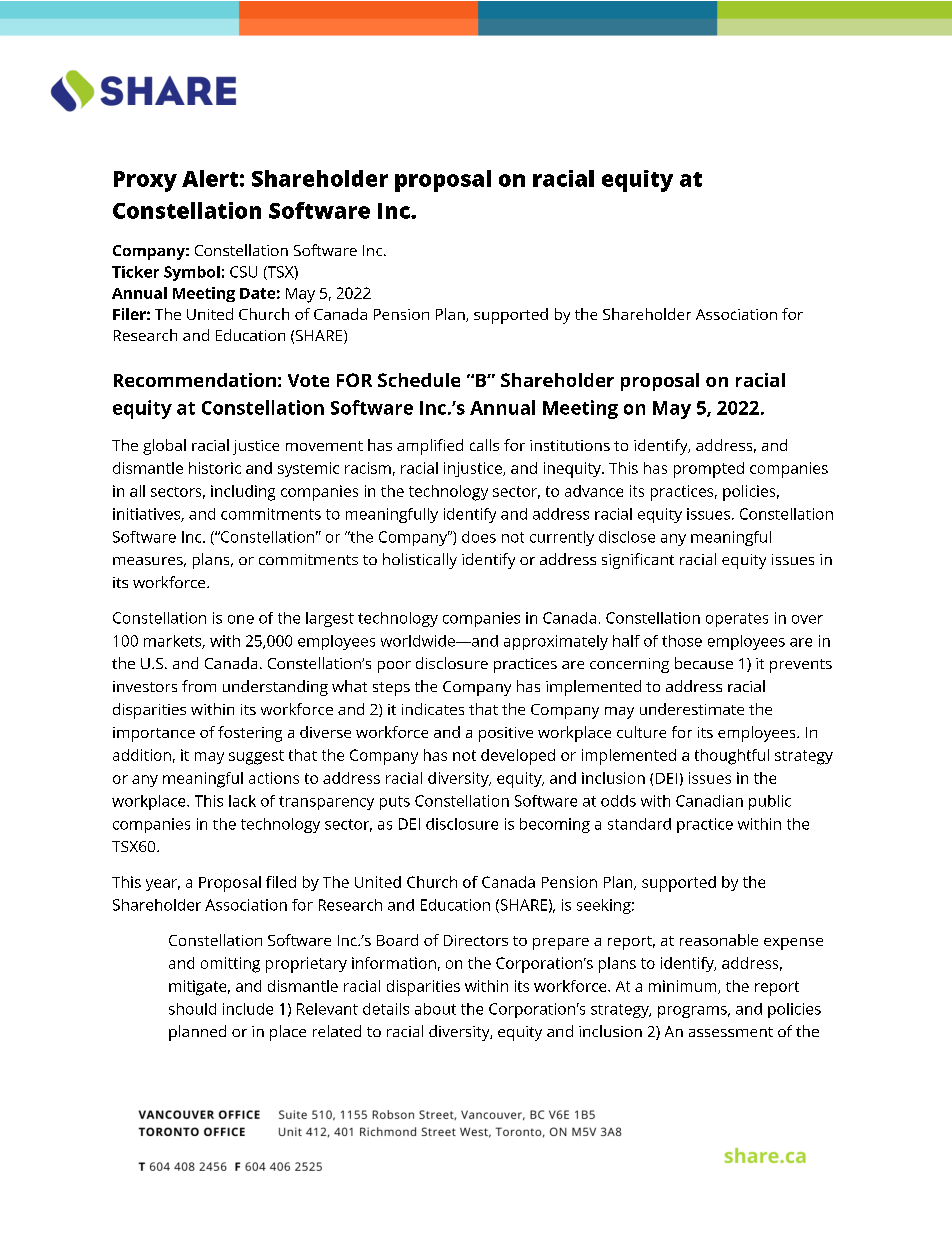 The height and width of the screenshot is (1233, 952). Describe the element at coordinates (570, 445) in the screenshot. I see `institutions` at that location.
